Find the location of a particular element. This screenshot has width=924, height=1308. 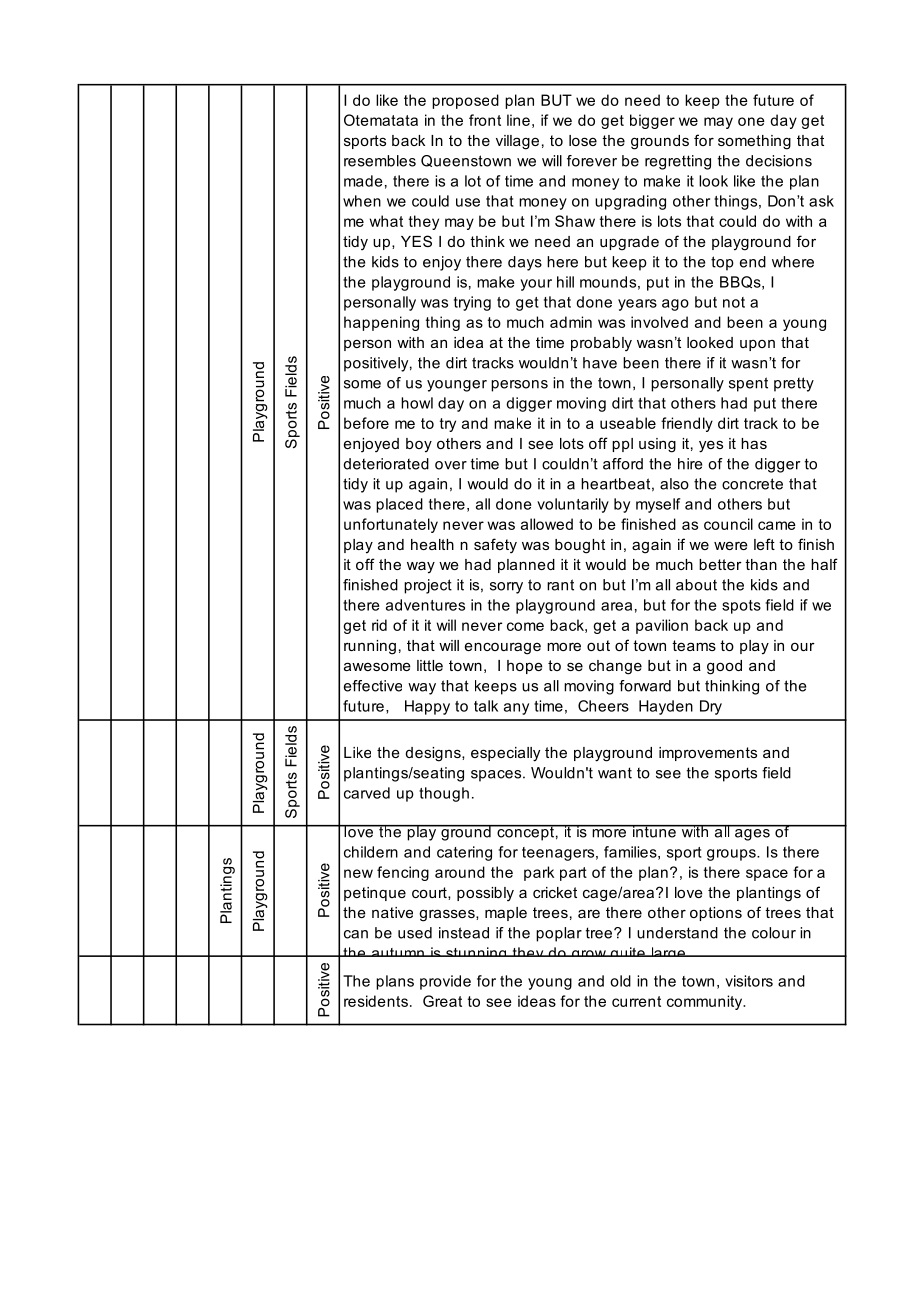

visitors is located at coordinates (749, 981).
